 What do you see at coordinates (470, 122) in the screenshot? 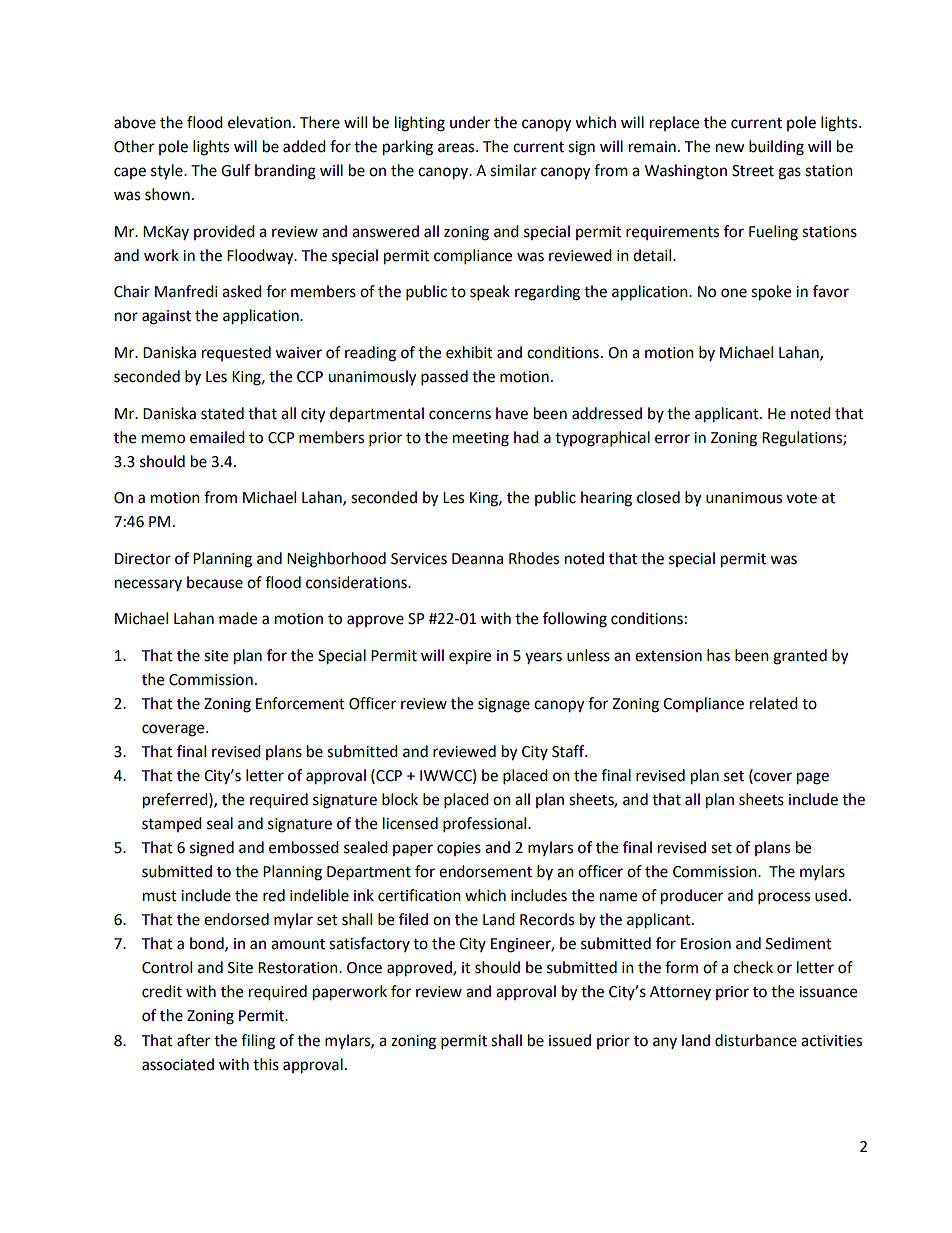
I see `under` at bounding box center [470, 122].
